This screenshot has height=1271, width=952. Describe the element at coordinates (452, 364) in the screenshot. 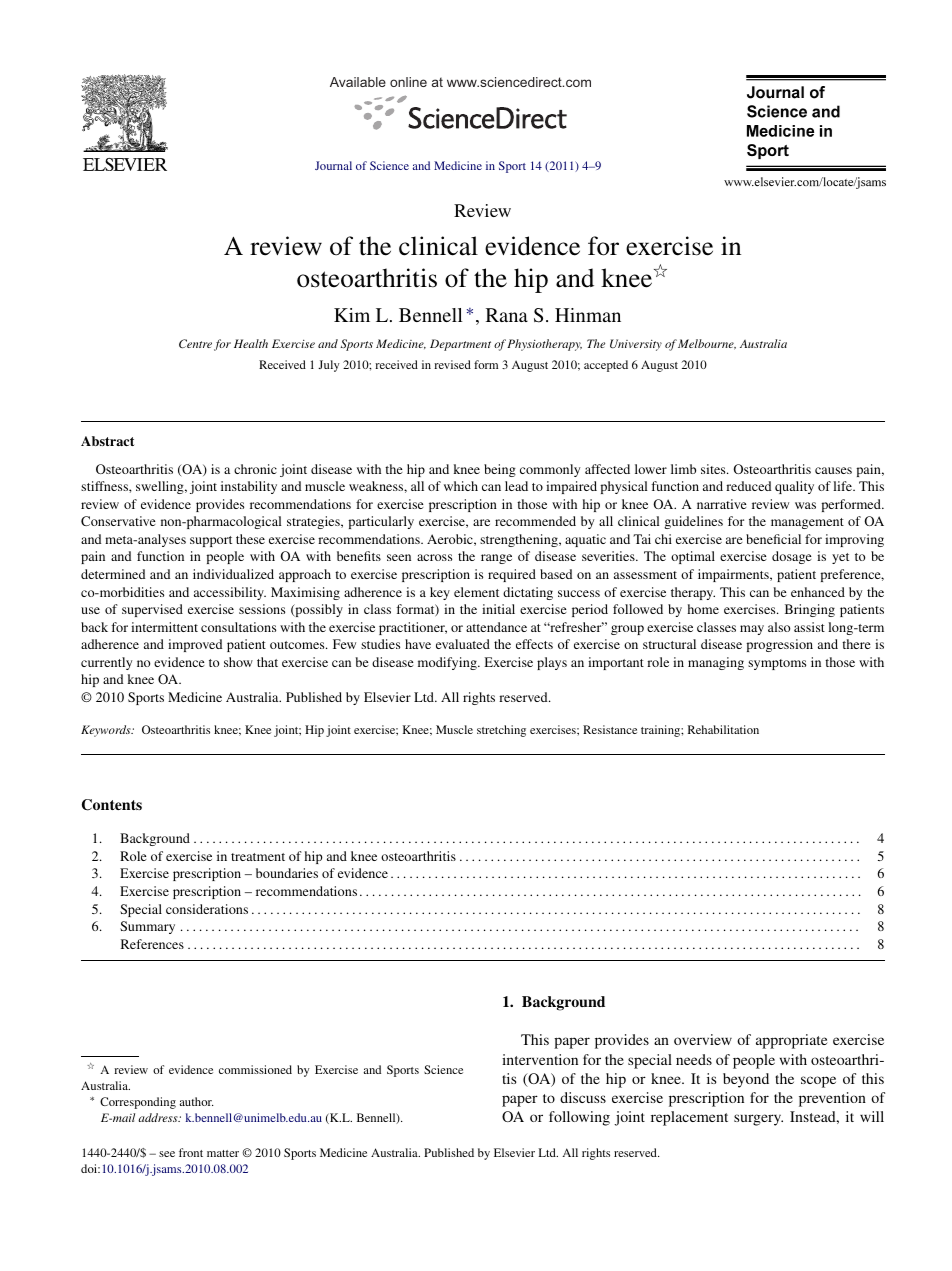

I see `revised` at that location.
